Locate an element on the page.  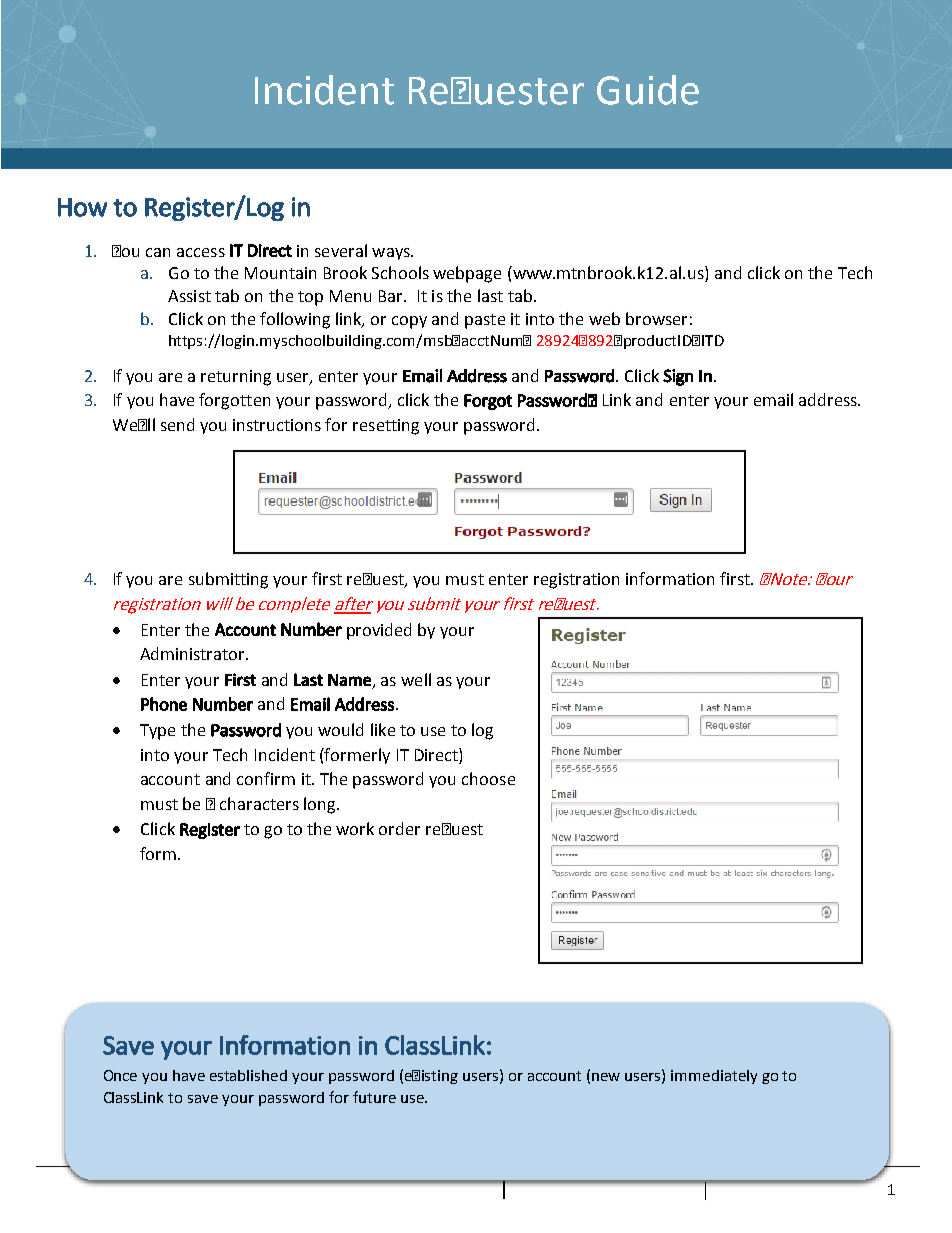
ways is located at coordinates (392, 254).
